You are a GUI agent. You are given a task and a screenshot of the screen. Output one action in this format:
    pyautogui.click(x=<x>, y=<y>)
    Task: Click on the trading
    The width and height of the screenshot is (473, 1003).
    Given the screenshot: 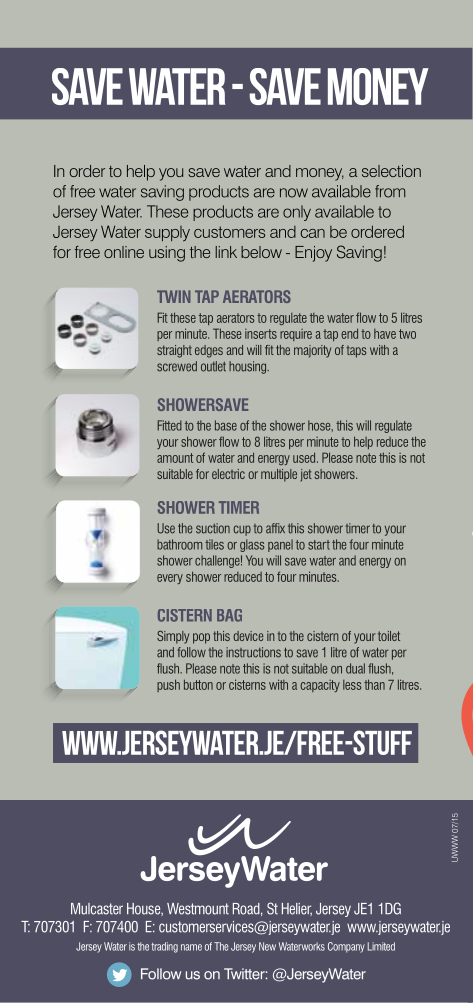 What is the action you would take?
    pyautogui.click(x=164, y=947)
